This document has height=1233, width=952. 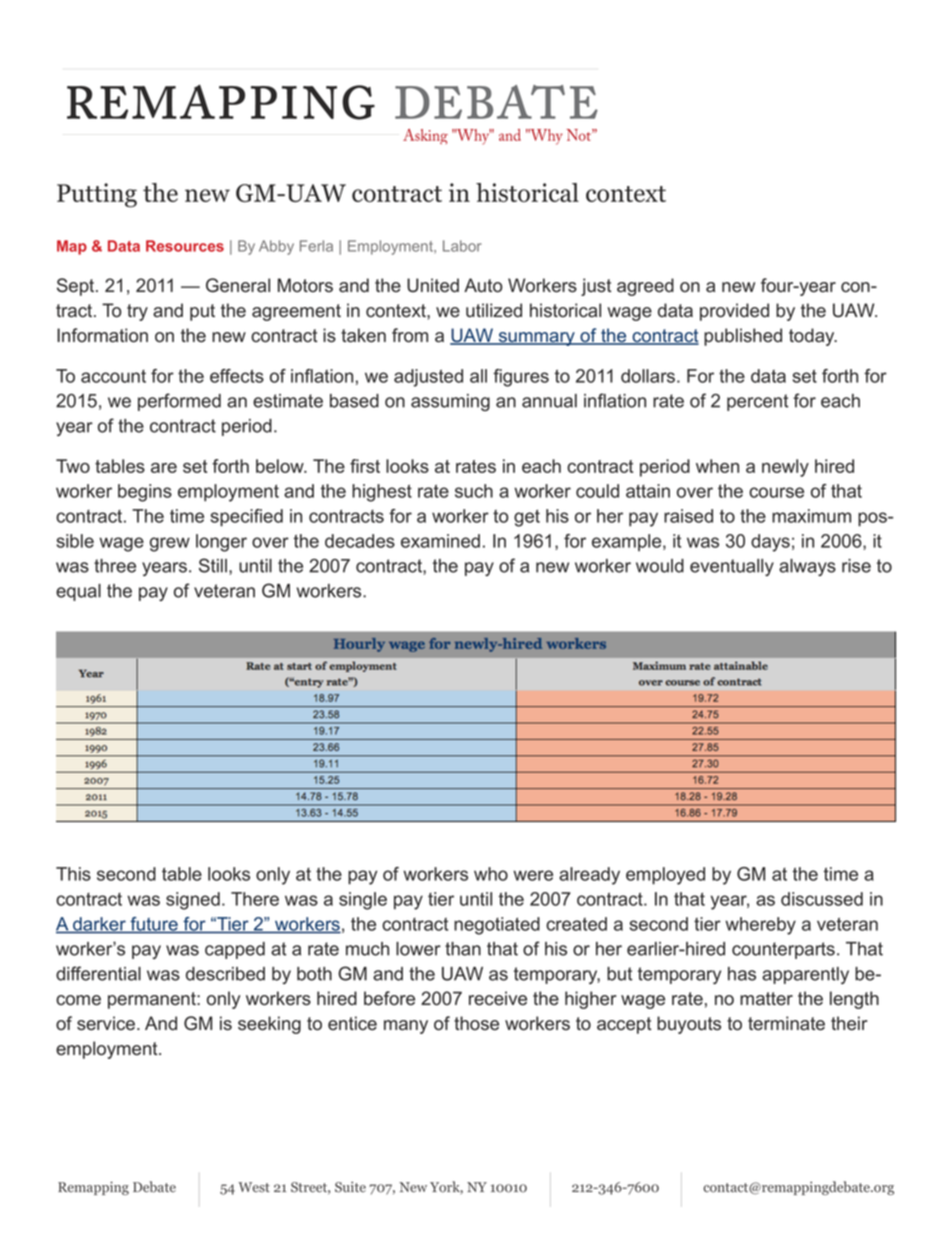 I want to click on Labor, so click(x=462, y=246).
